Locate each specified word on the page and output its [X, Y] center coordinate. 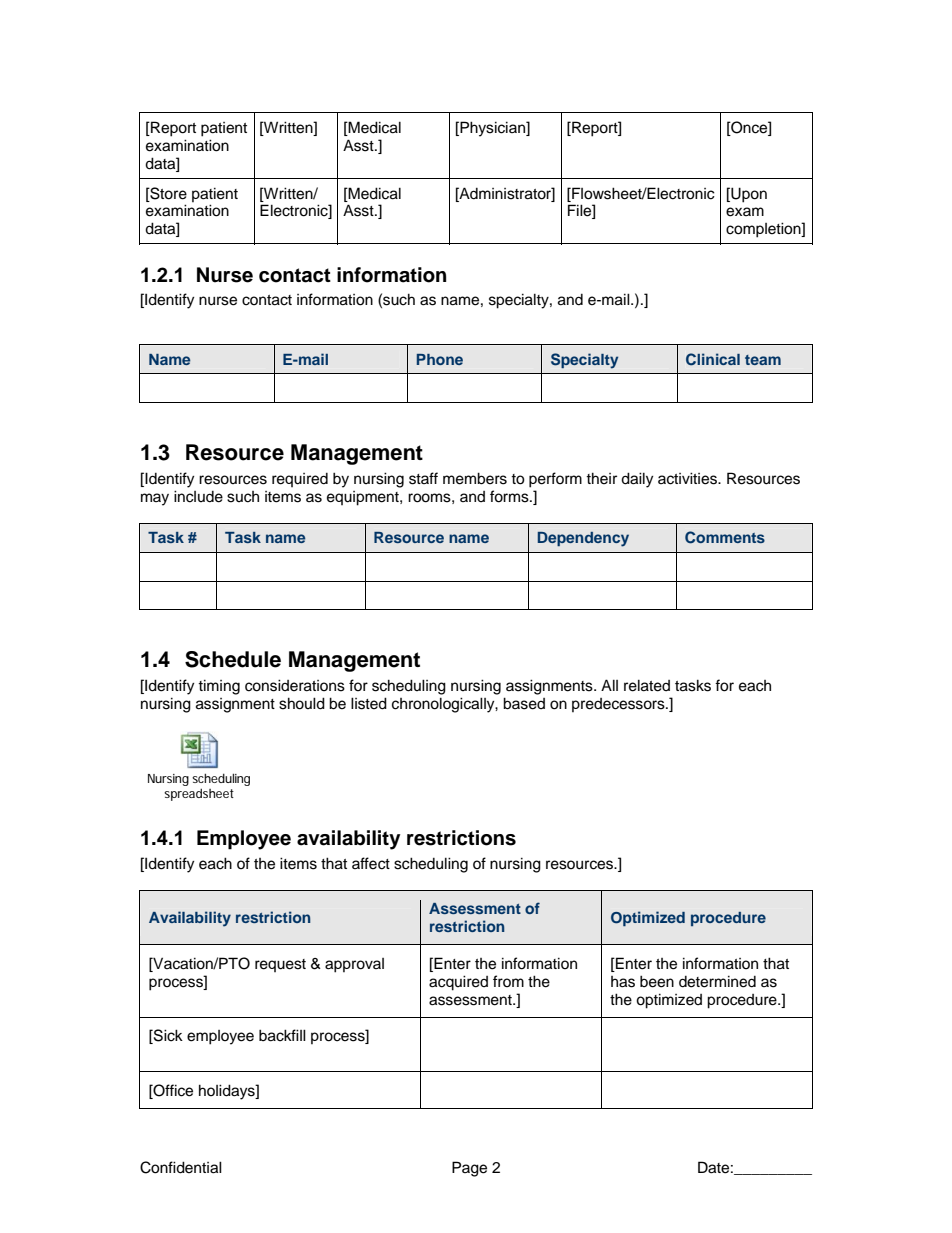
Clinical [713, 359]
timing [219, 687]
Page [469, 1169]
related [647, 685]
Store [167, 193]
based [524, 703]
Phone [440, 359]
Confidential [181, 1167]
